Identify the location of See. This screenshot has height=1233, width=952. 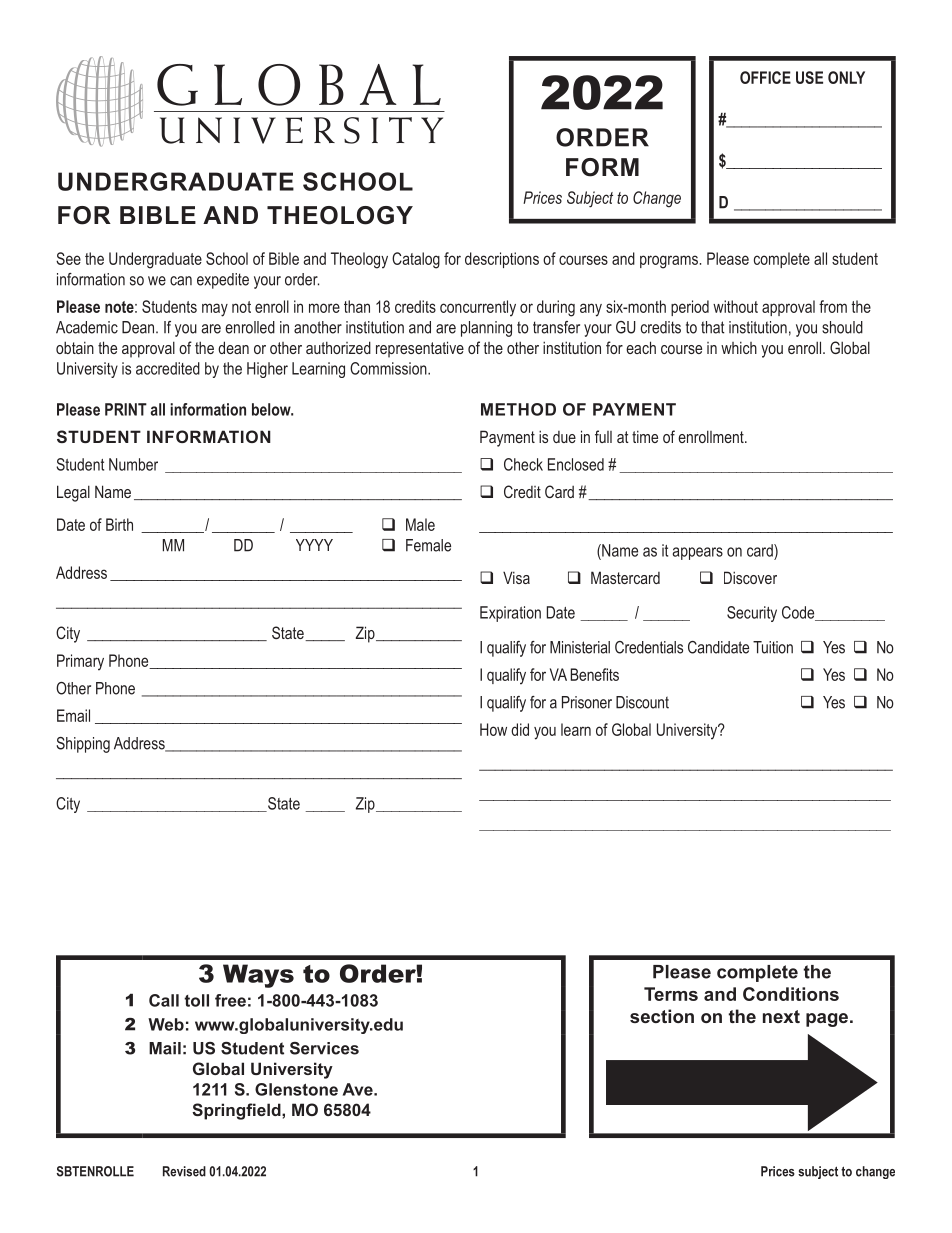
(68, 258).
